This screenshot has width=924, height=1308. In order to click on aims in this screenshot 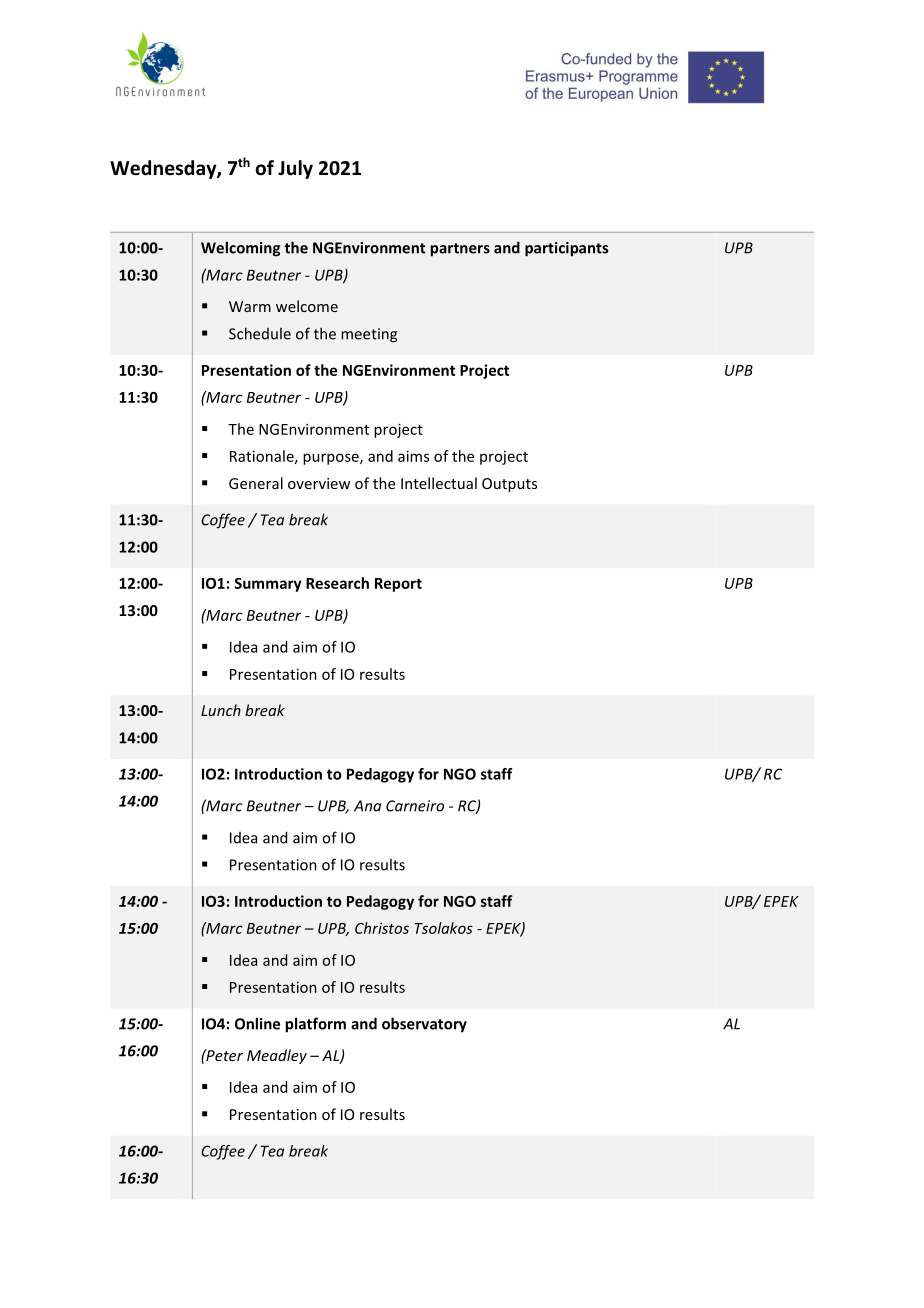, I will do `click(413, 456)`.
